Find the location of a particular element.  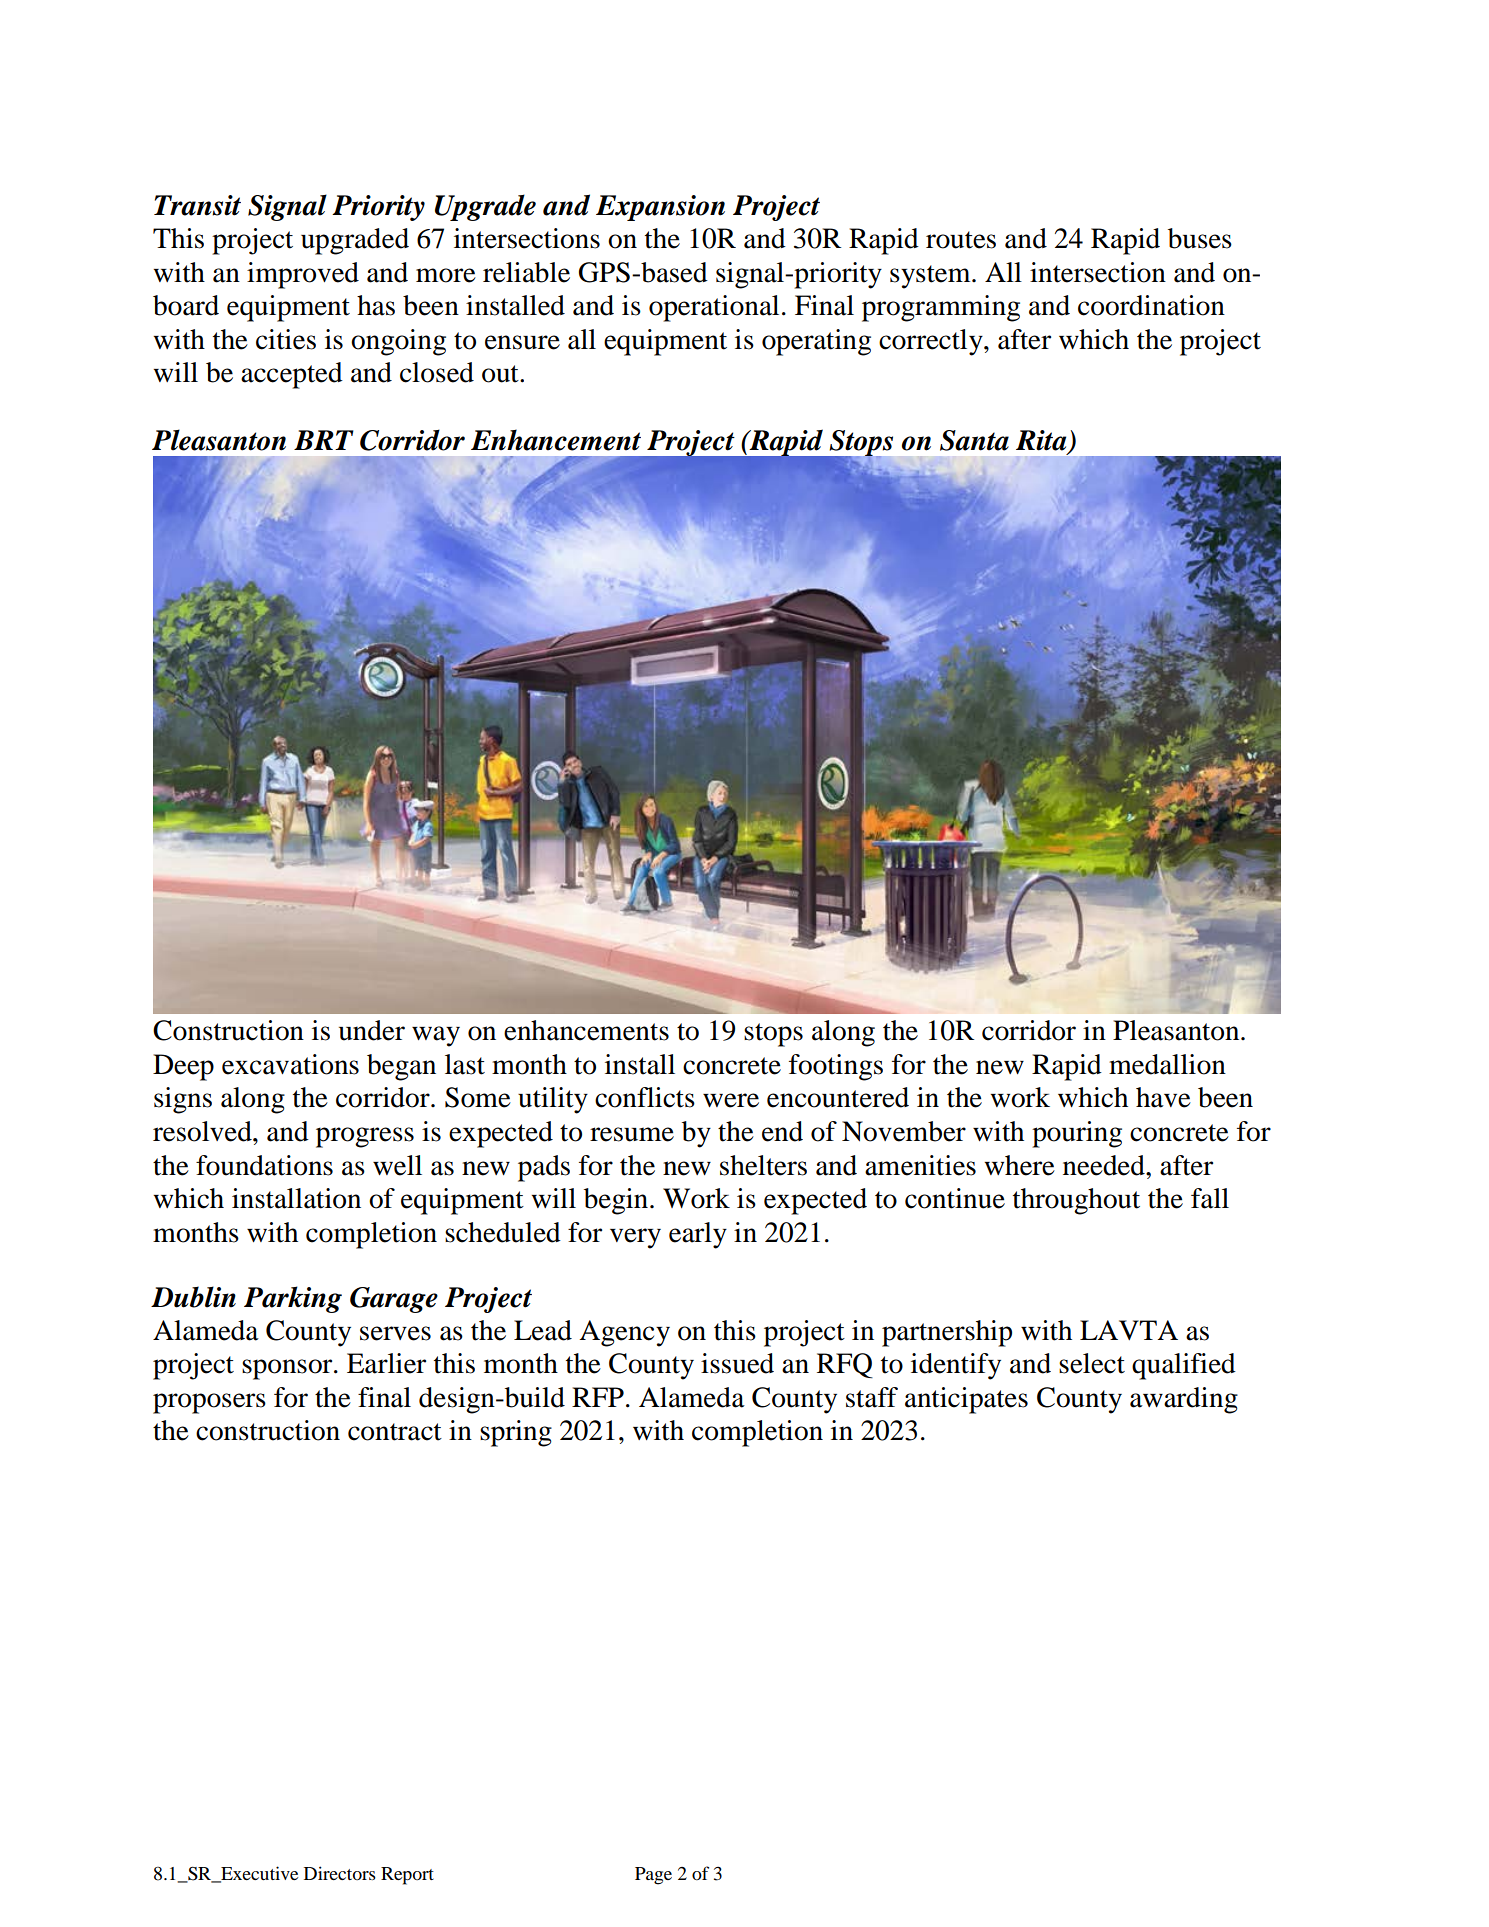

operational is located at coordinates (714, 308).
